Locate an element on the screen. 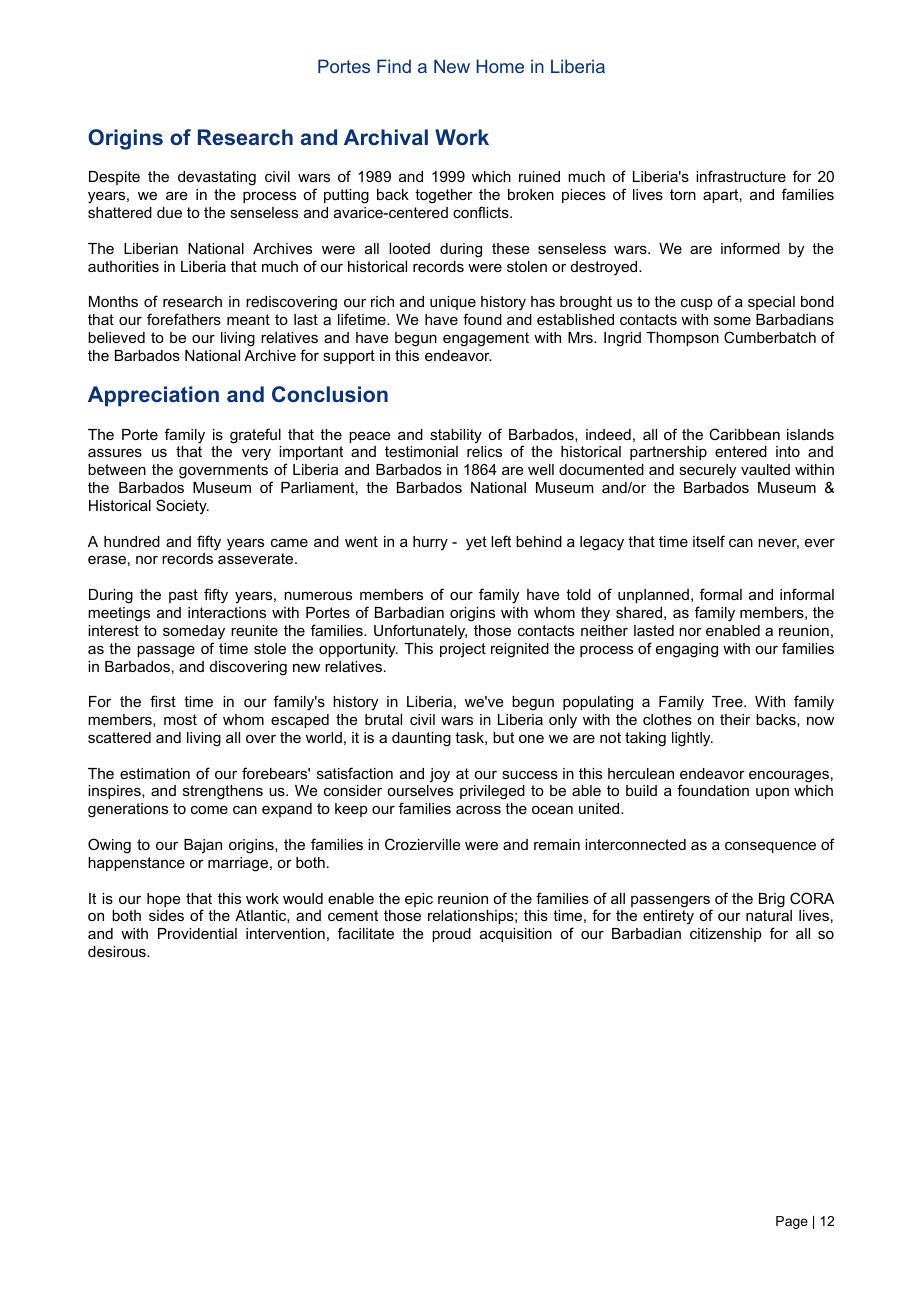 This screenshot has width=924, height=1307. devastating is located at coordinates (217, 178).
